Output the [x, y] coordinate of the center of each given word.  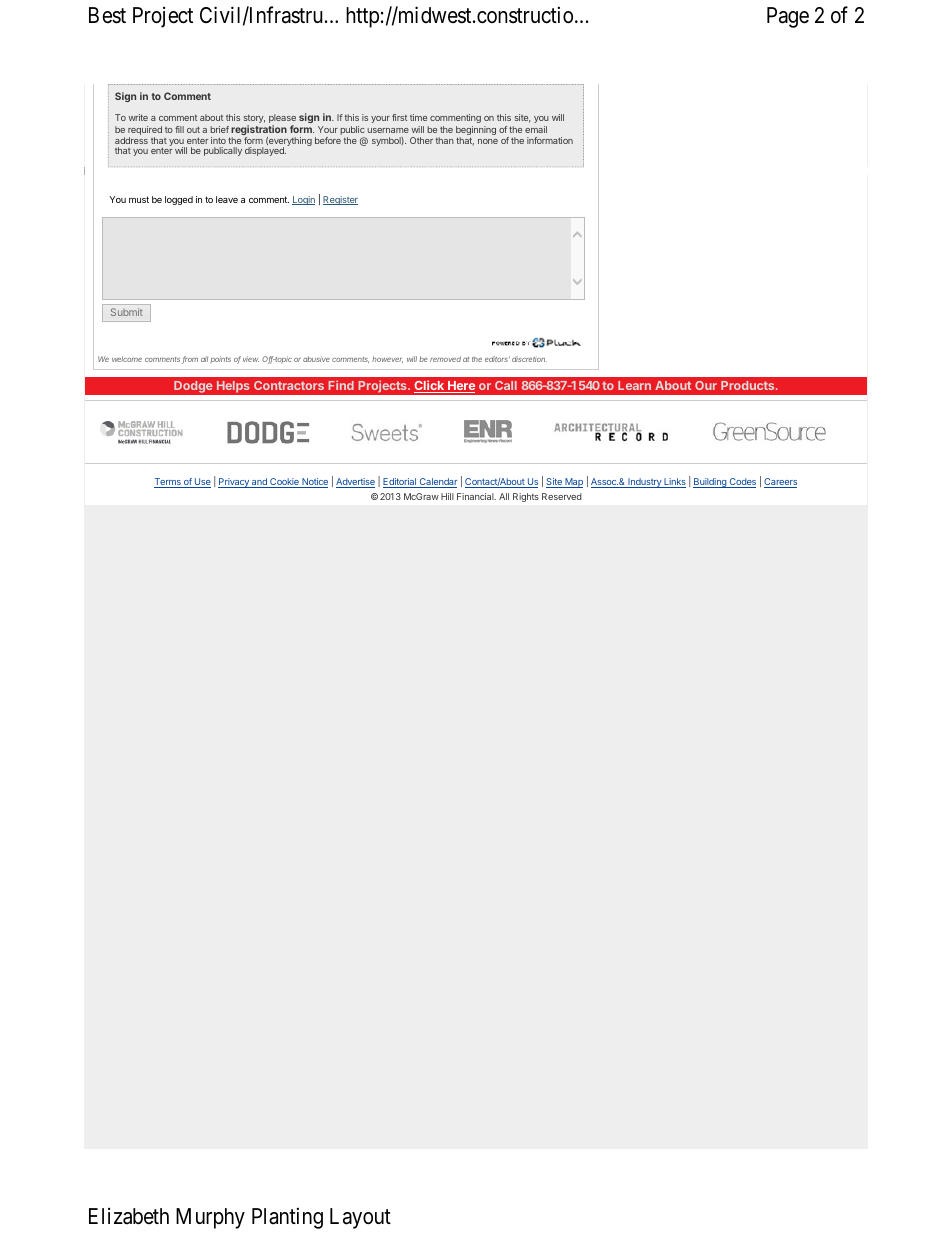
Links [674, 483]
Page [788, 17]
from [190, 360]
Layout [360, 1218]
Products [749, 385]
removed [445, 359]
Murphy [210, 1218]
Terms [168, 483]
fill [179, 129]
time [418, 117]
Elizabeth [129, 1216]
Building [710, 483]
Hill [447, 496]
